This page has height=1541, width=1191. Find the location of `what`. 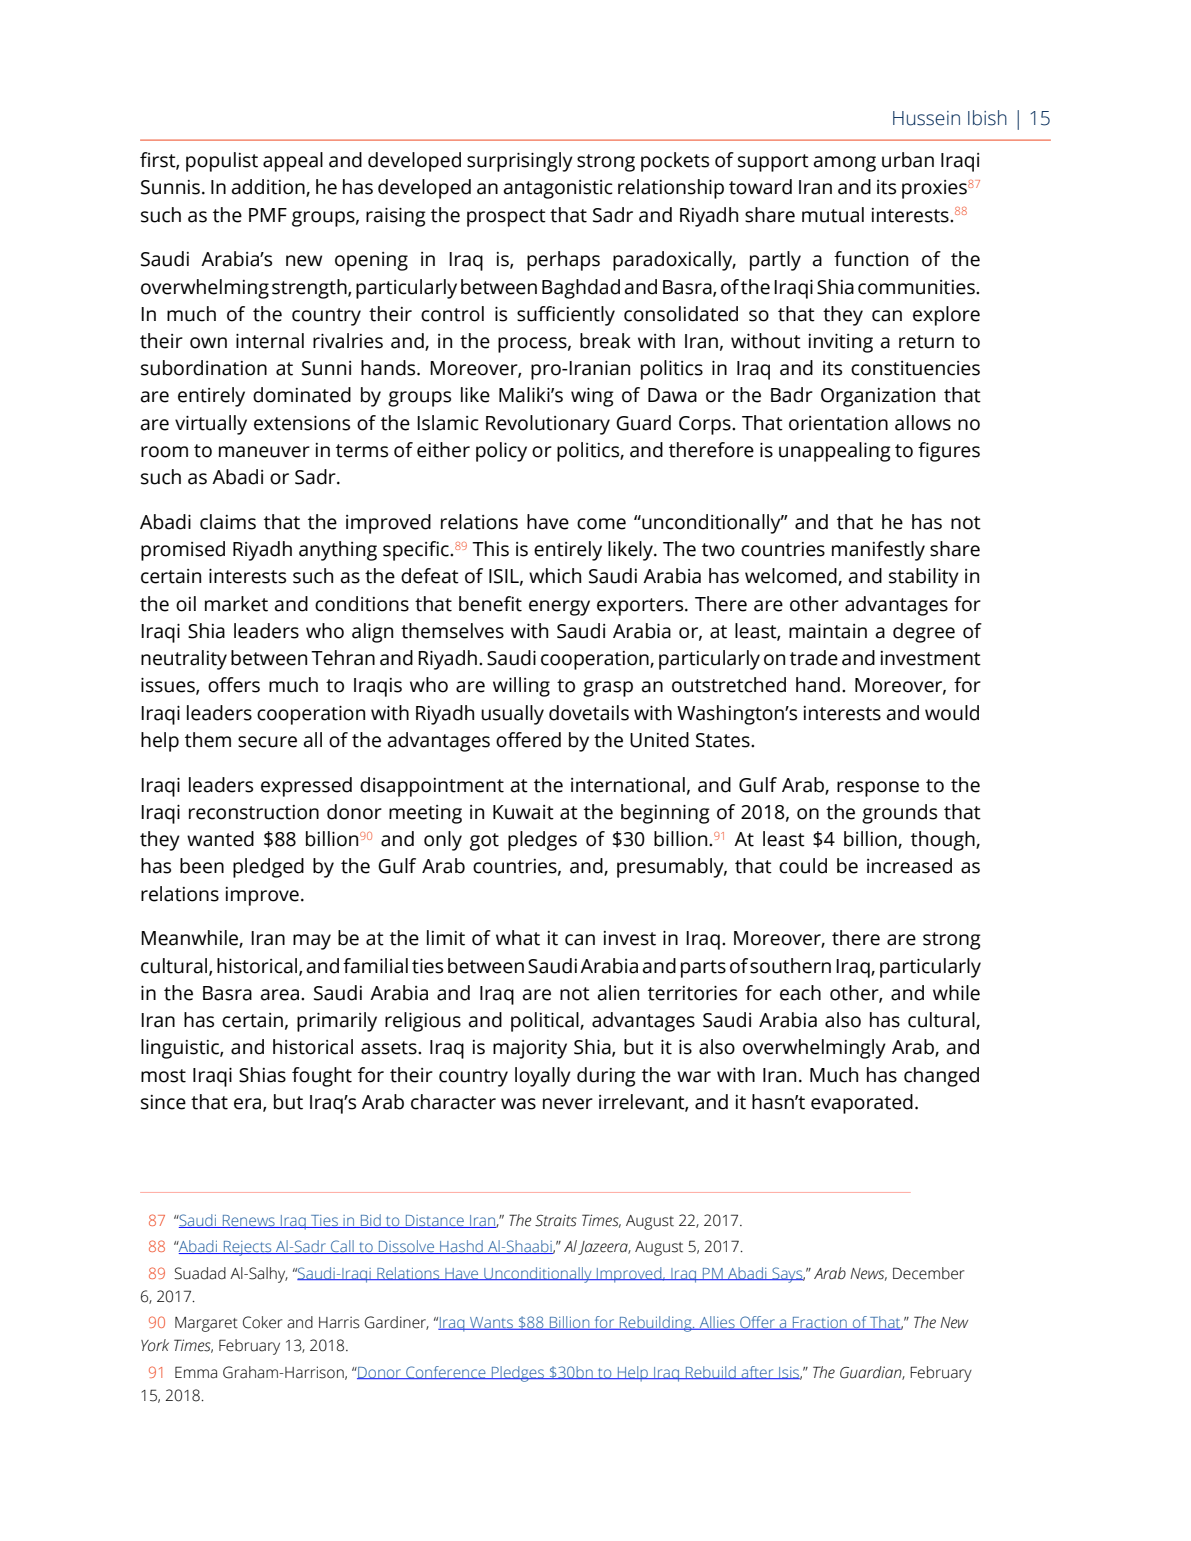

what is located at coordinates (518, 938).
